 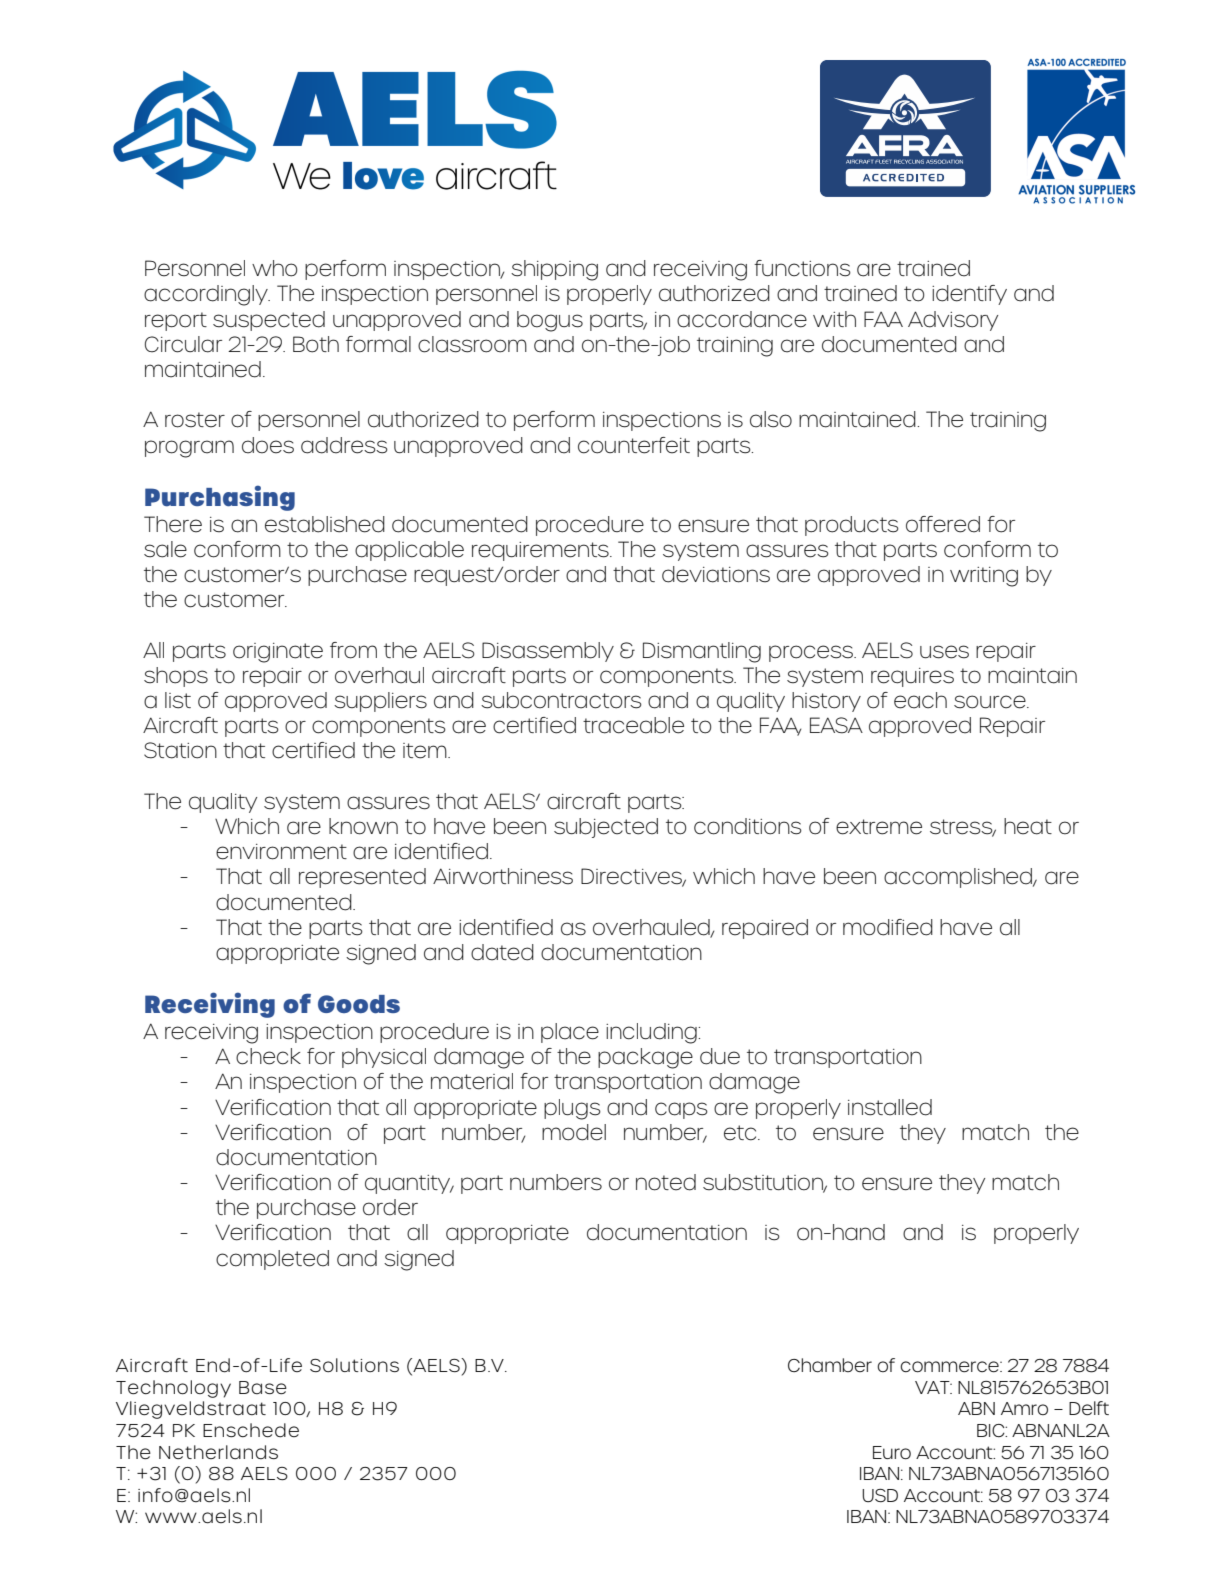 I want to click on Enschede, so click(x=251, y=1430).
